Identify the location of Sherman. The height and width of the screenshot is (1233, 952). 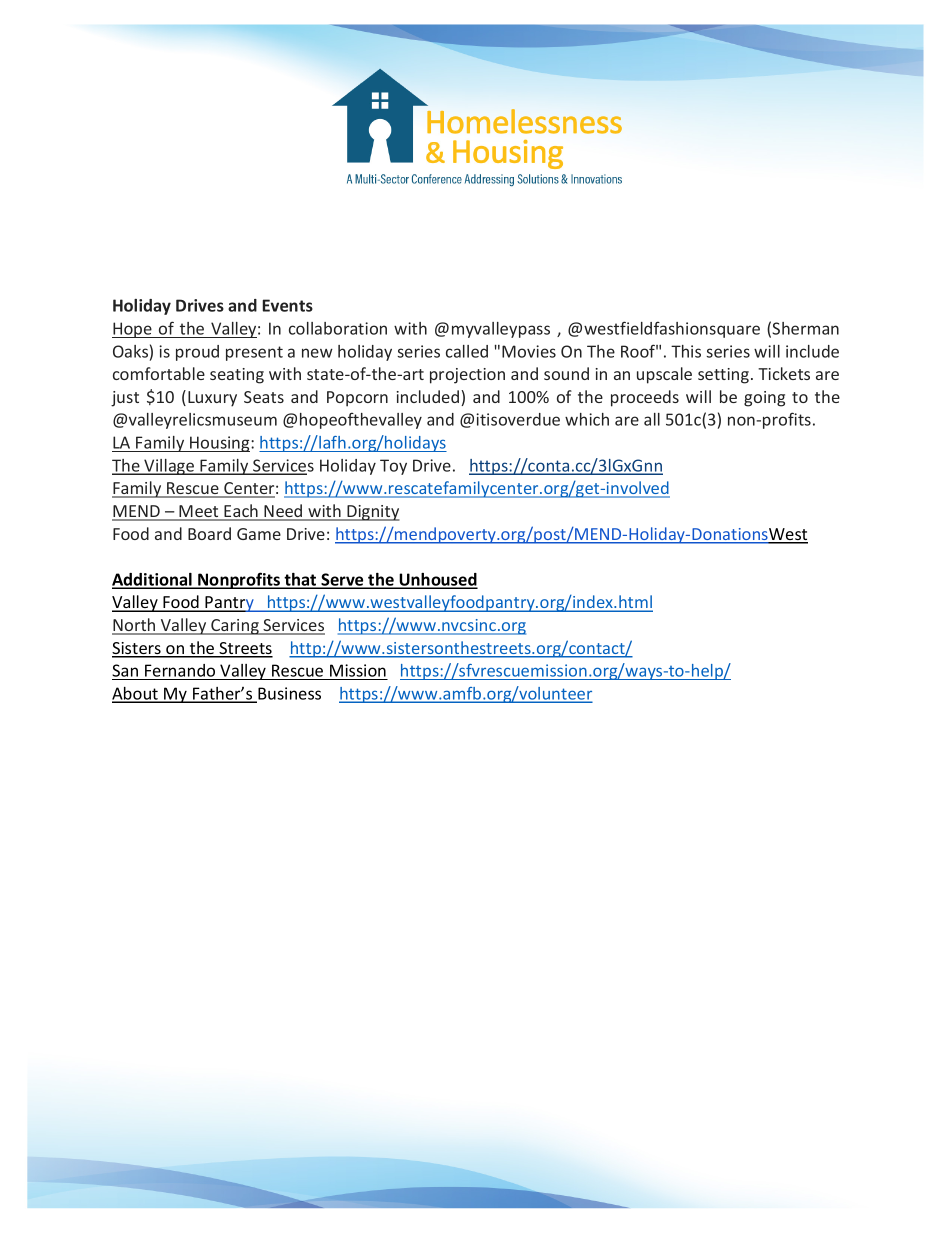
(805, 328).
